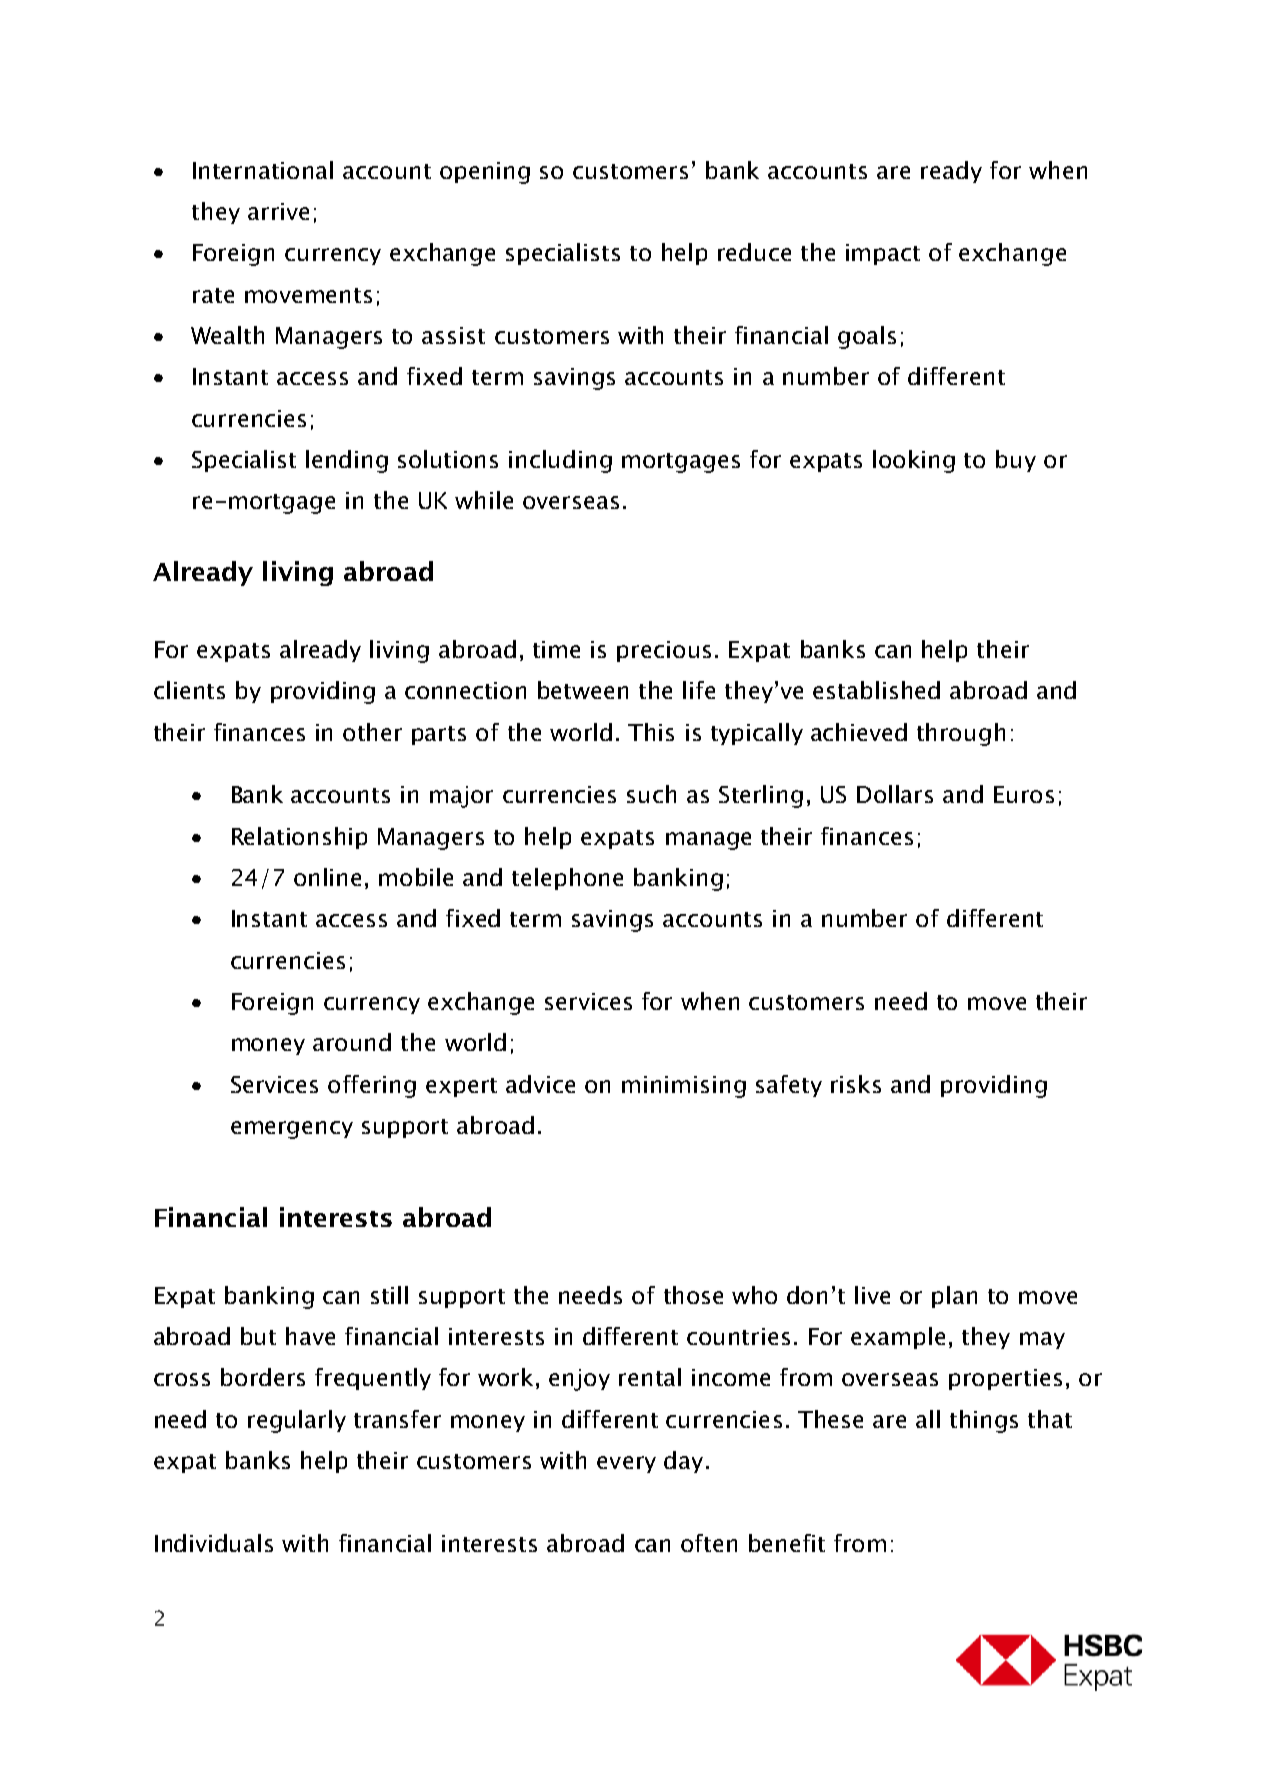  I want to click on Individuals, so click(214, 1543).
